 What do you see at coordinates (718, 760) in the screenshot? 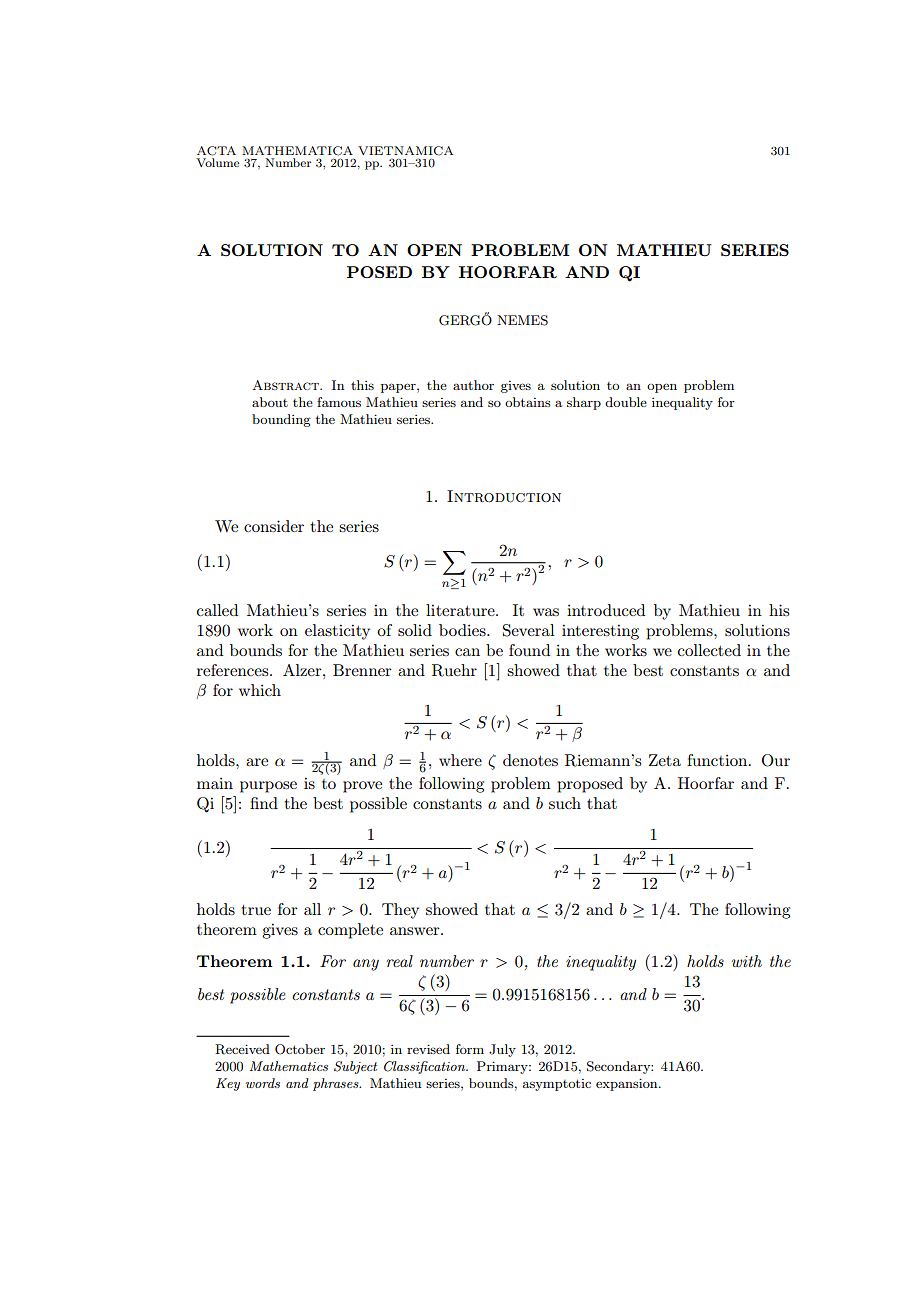
I see `function` at bounding box center [718, 760].
